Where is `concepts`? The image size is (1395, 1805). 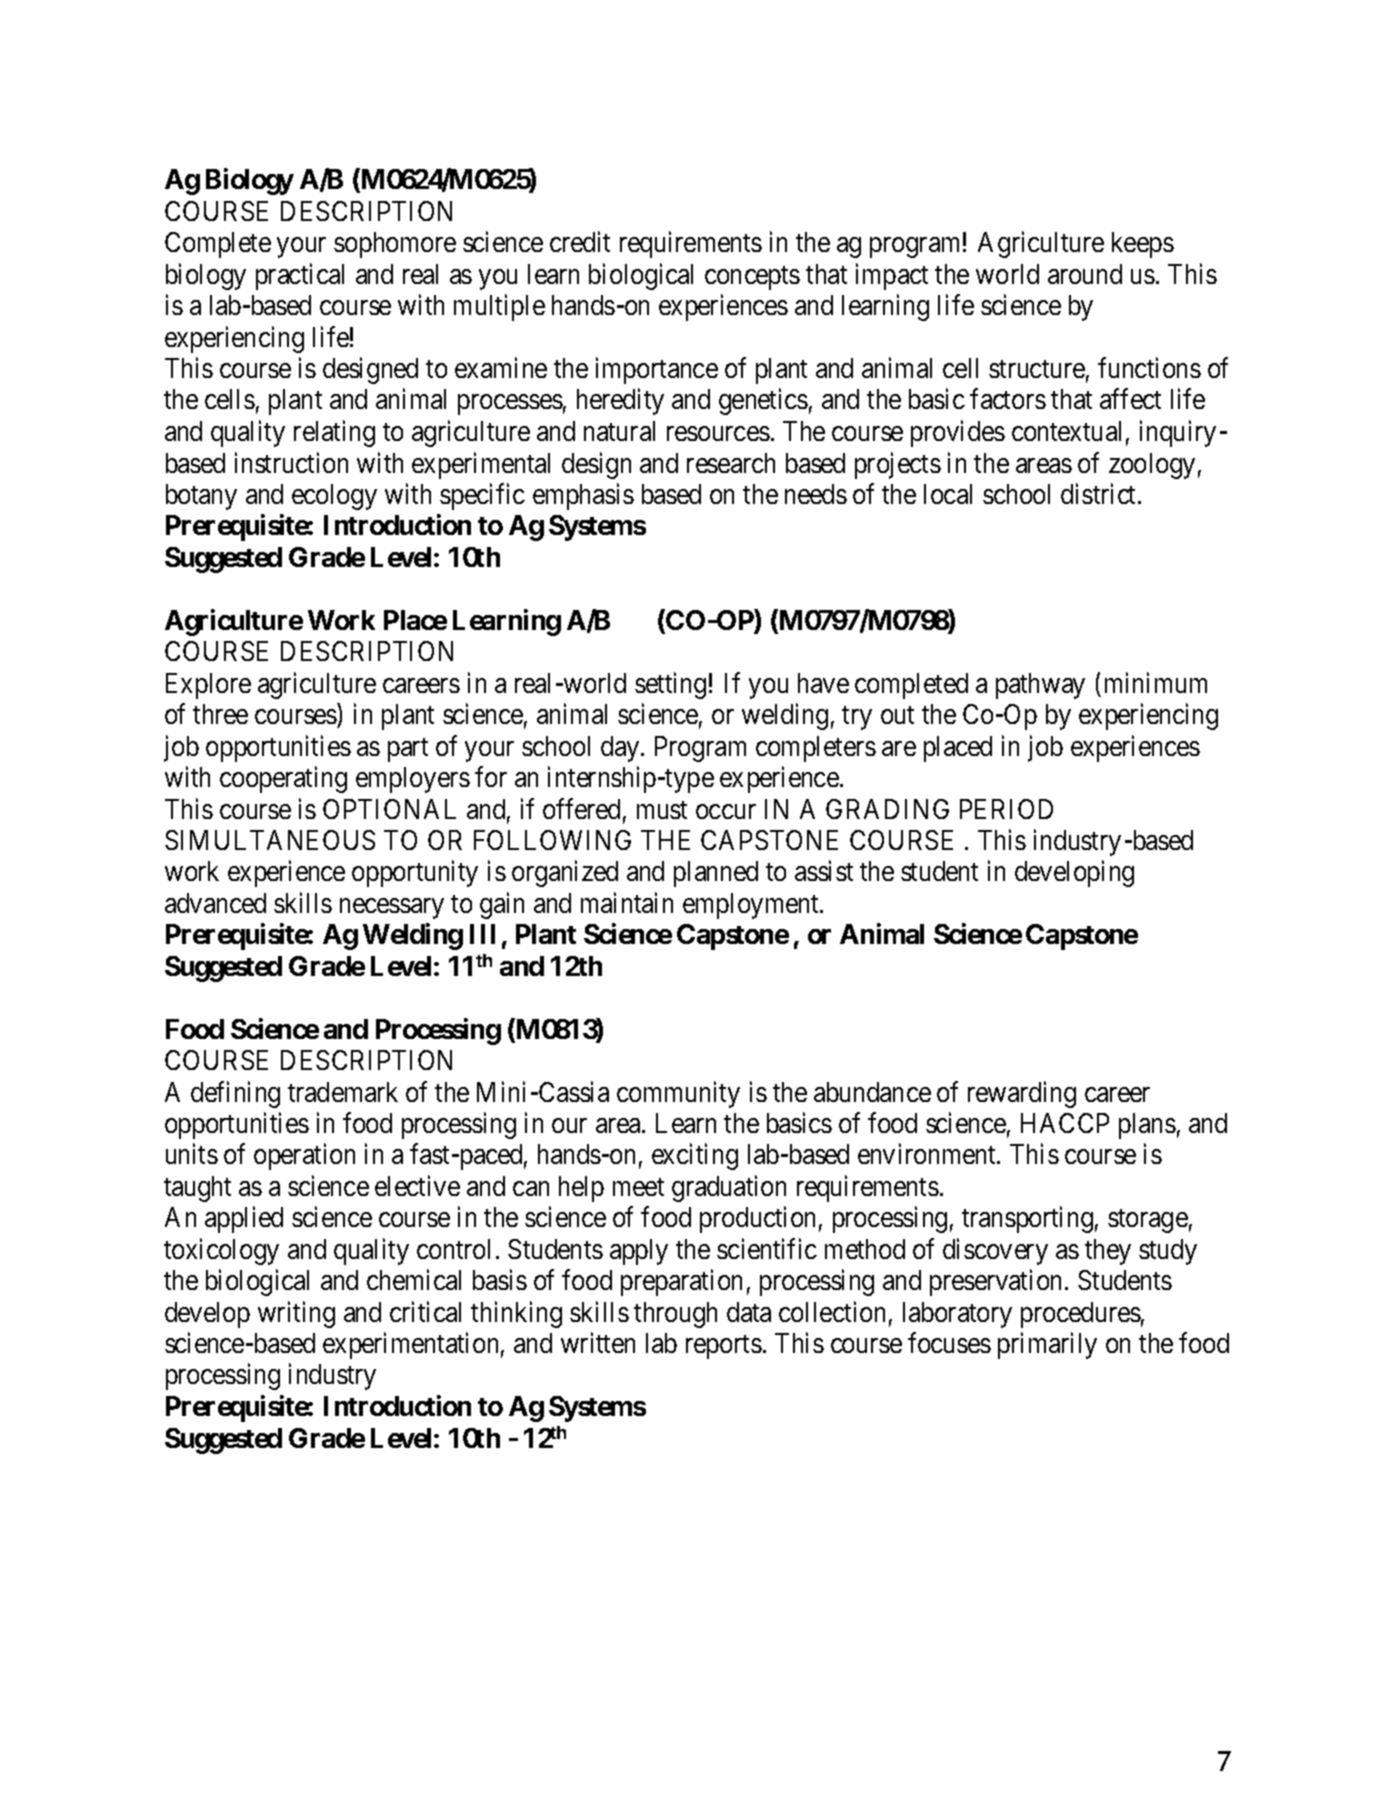 concepts is located at coordinates (752, 278).
